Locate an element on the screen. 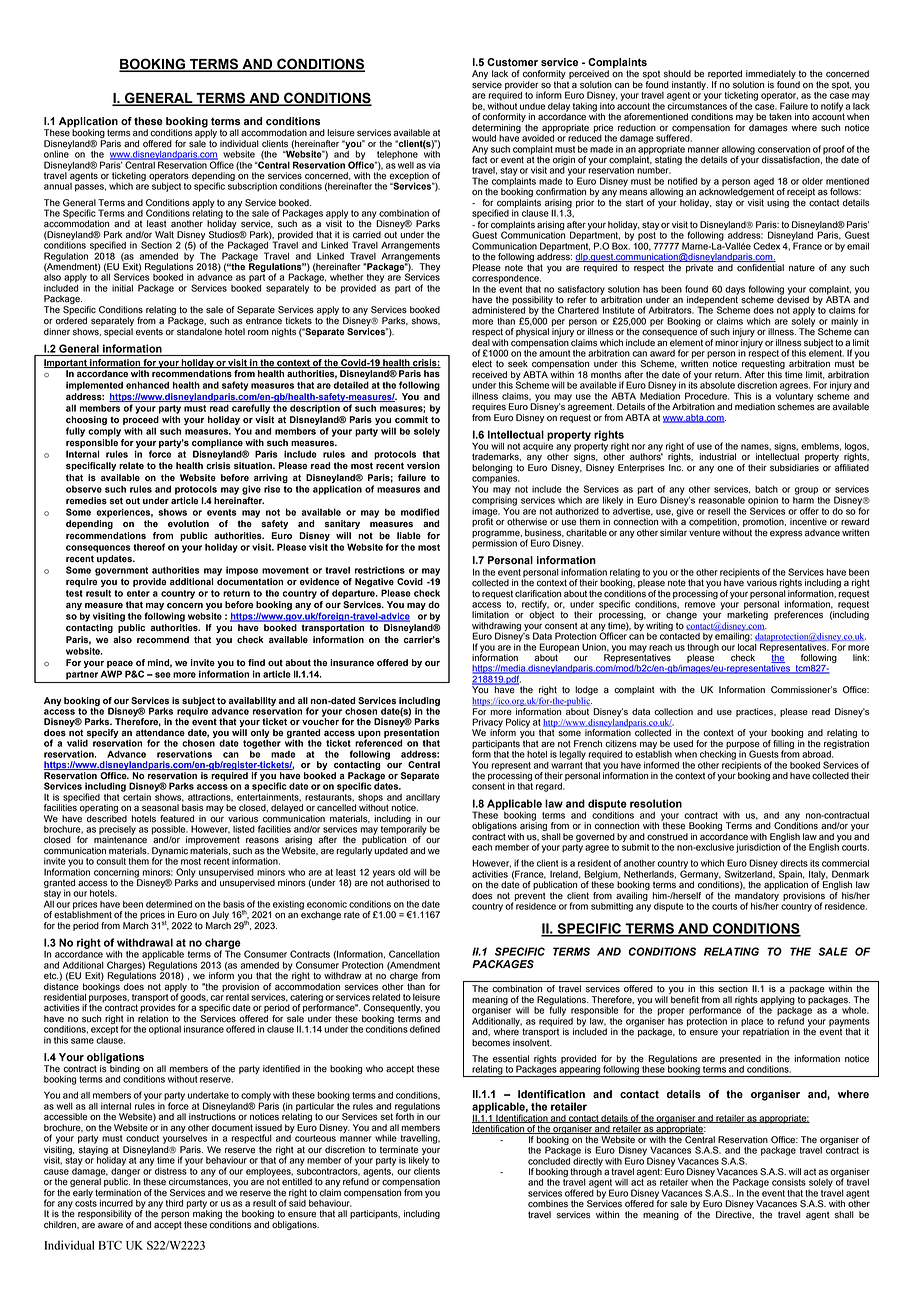 The image size is (924, 1308). determining is located at coordinates (496, 128).
